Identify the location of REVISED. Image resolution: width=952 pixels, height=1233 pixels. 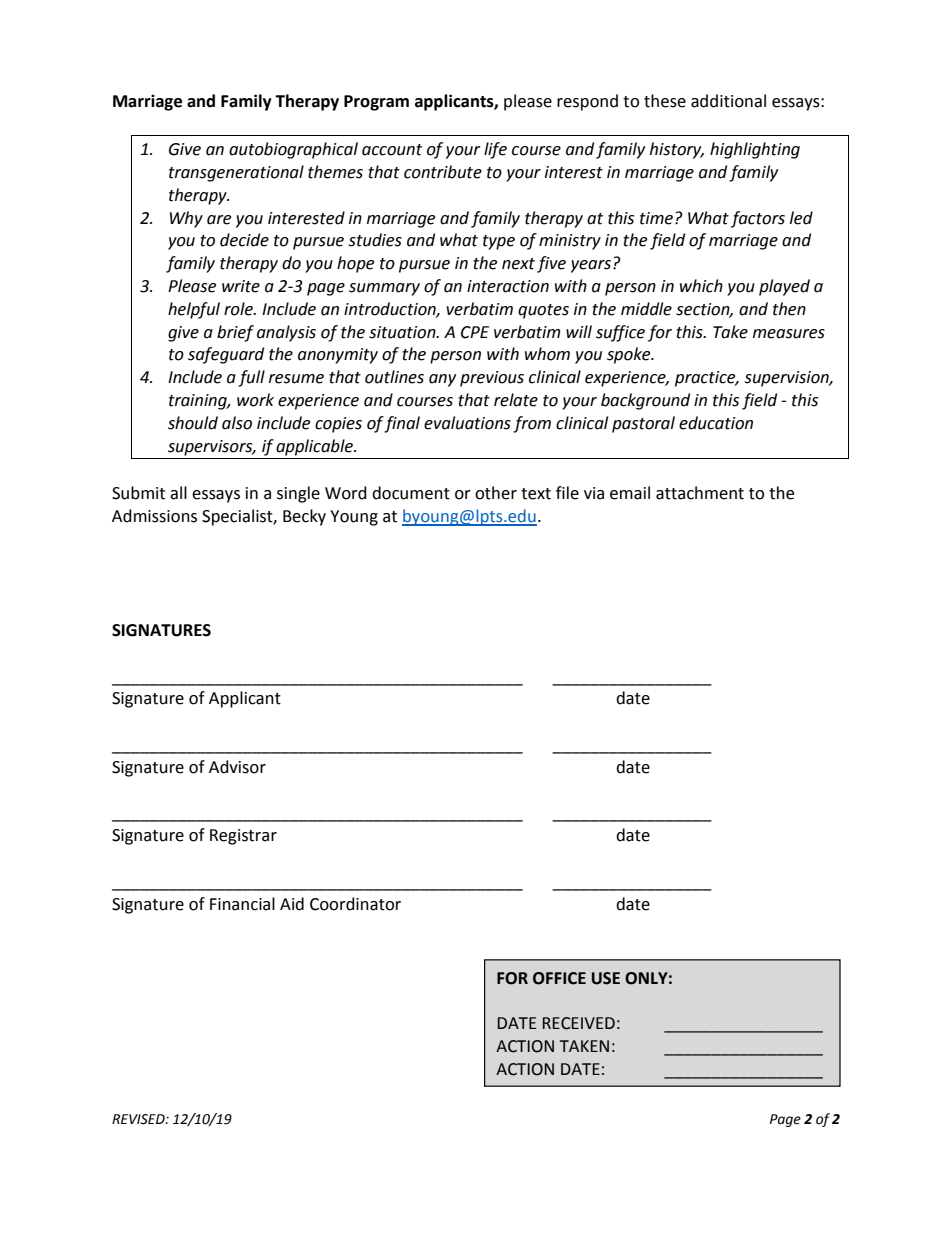
(139, 1119).
